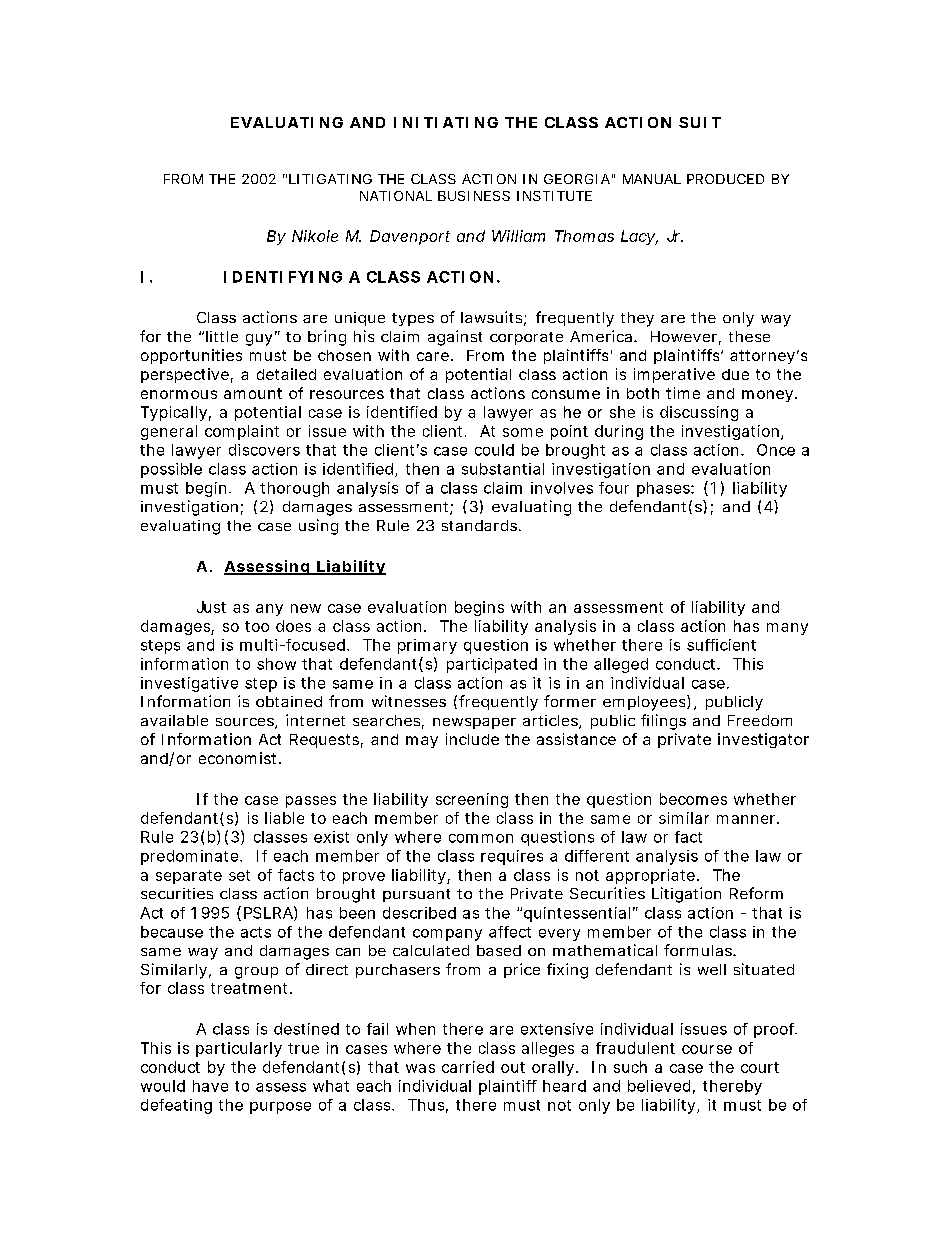 The width and height of the image is (952, 1233). I want to click on BUSINESS, so click(474, 196).
